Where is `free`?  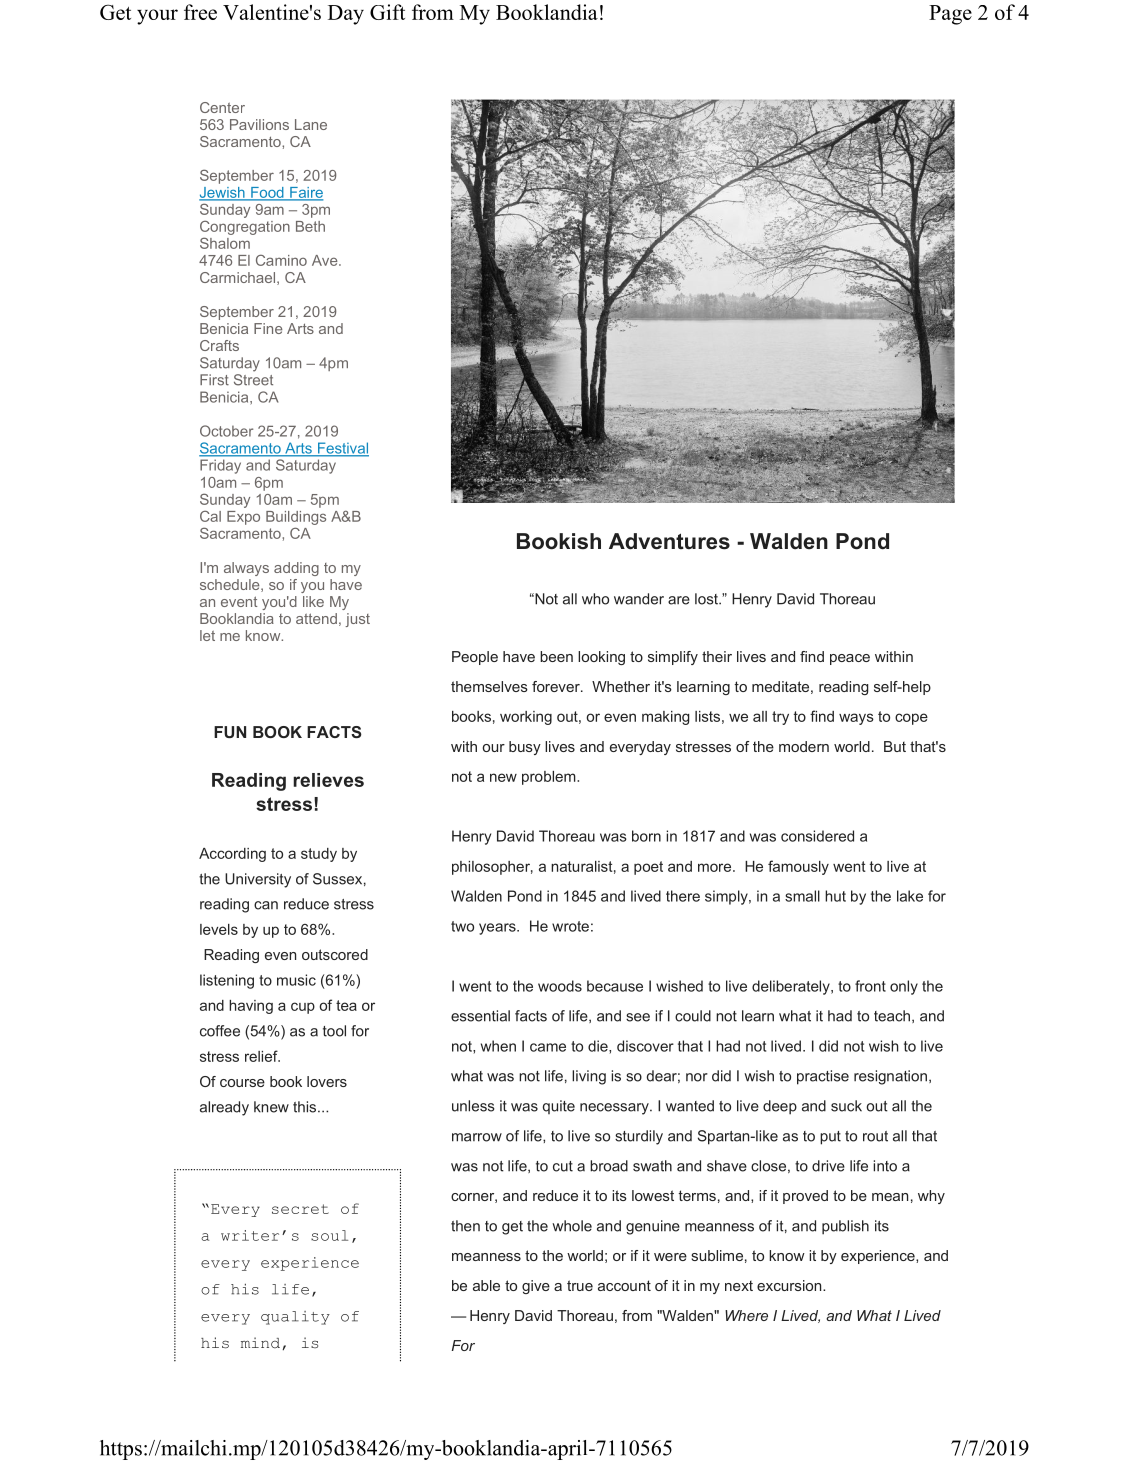 free is located at coordinates (200, 12).
